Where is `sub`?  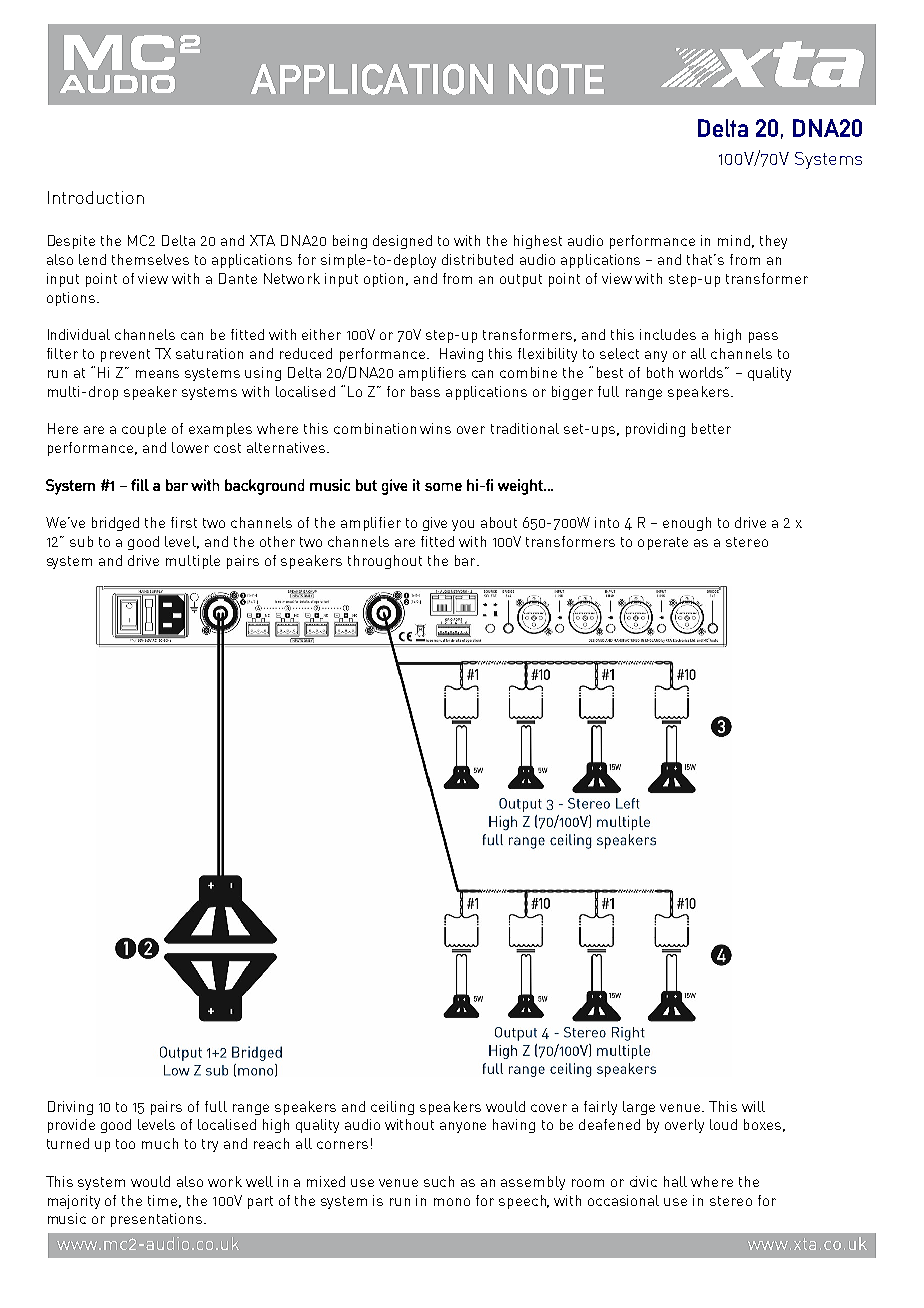 sub is located at coordinates (81, 541).
